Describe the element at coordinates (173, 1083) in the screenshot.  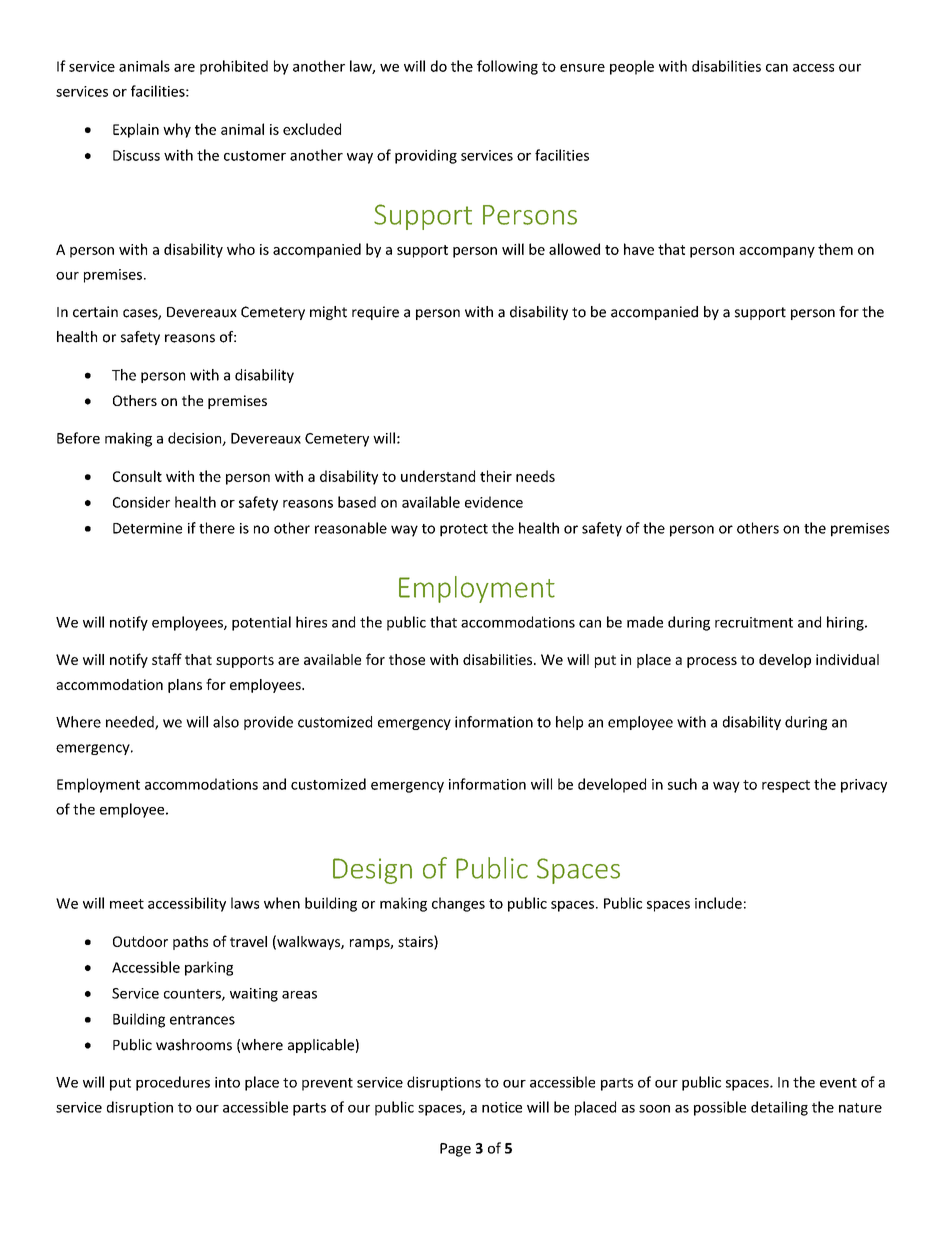
I see `procedures` at that location.
